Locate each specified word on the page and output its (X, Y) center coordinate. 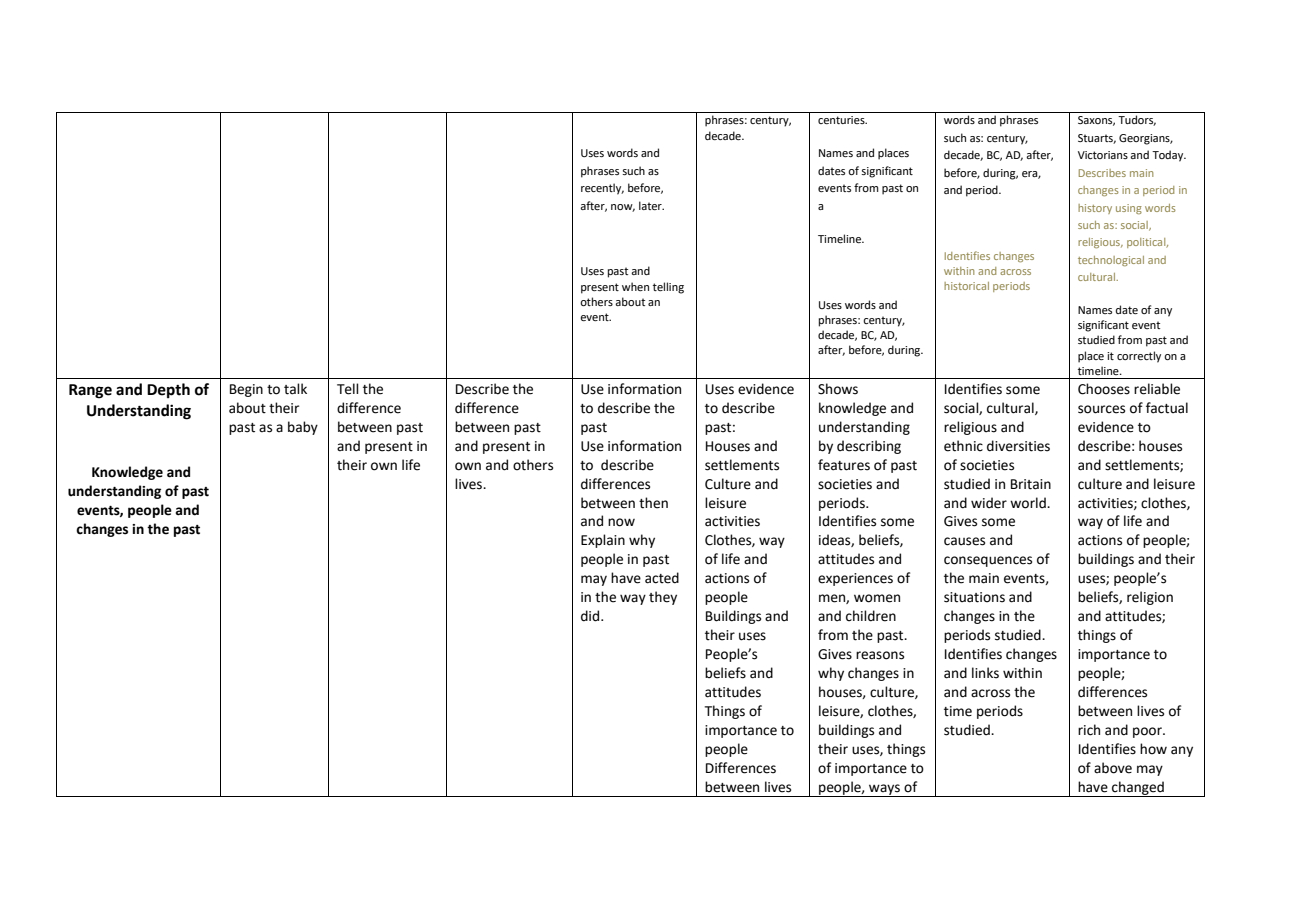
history (1095, 209)
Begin (246, 390)
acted (662, 578)
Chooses (1104, 389)
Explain (603, 541)
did (591, 616)
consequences (988, 561)
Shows (838, 389)
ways (884, 790)
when (635, 286)
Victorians (1103, 155)
